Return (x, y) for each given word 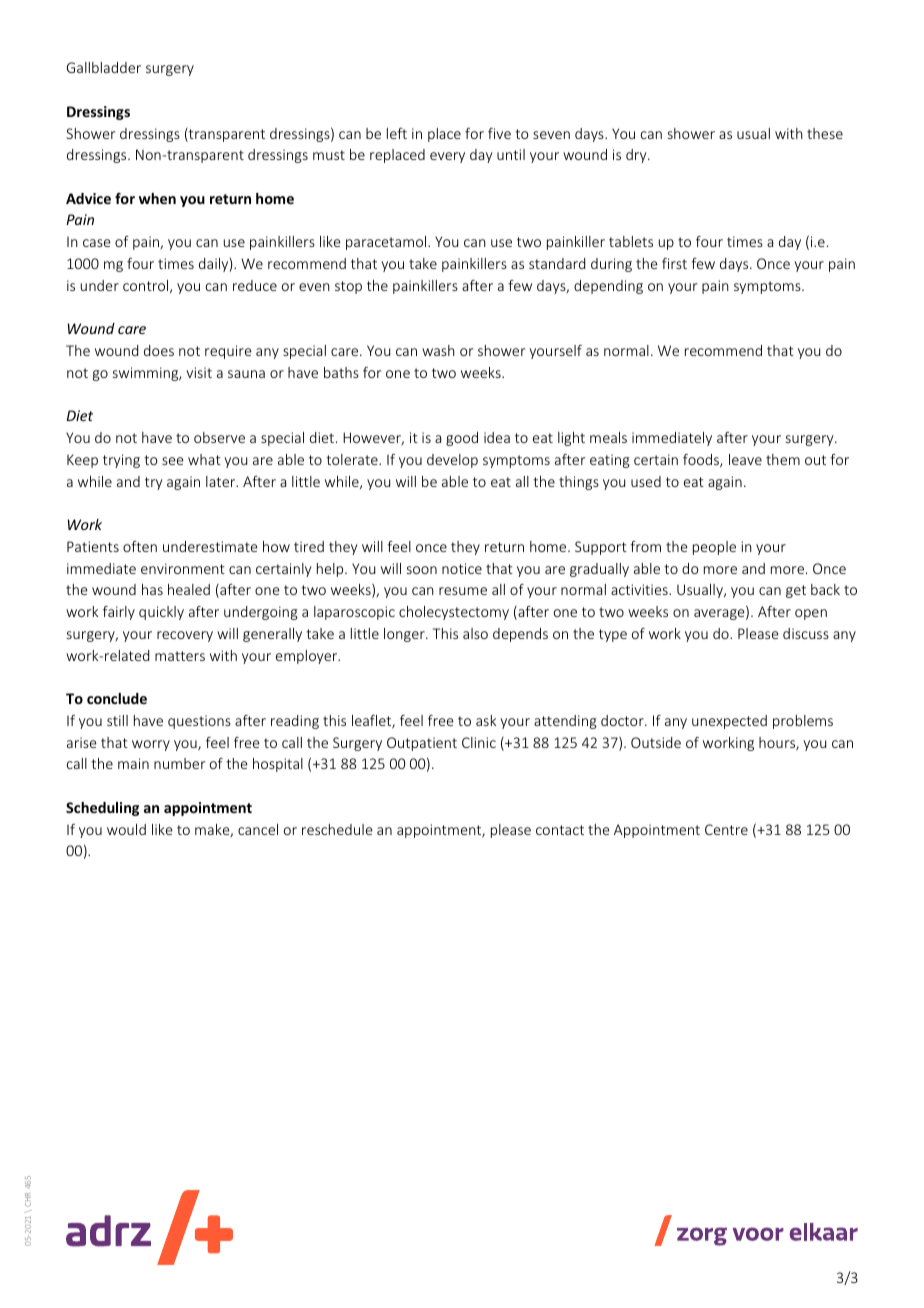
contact (560, 830)
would (126, 829)
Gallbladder (104, 67)
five (499, 133)
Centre (726, 829)
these (825, 133)
